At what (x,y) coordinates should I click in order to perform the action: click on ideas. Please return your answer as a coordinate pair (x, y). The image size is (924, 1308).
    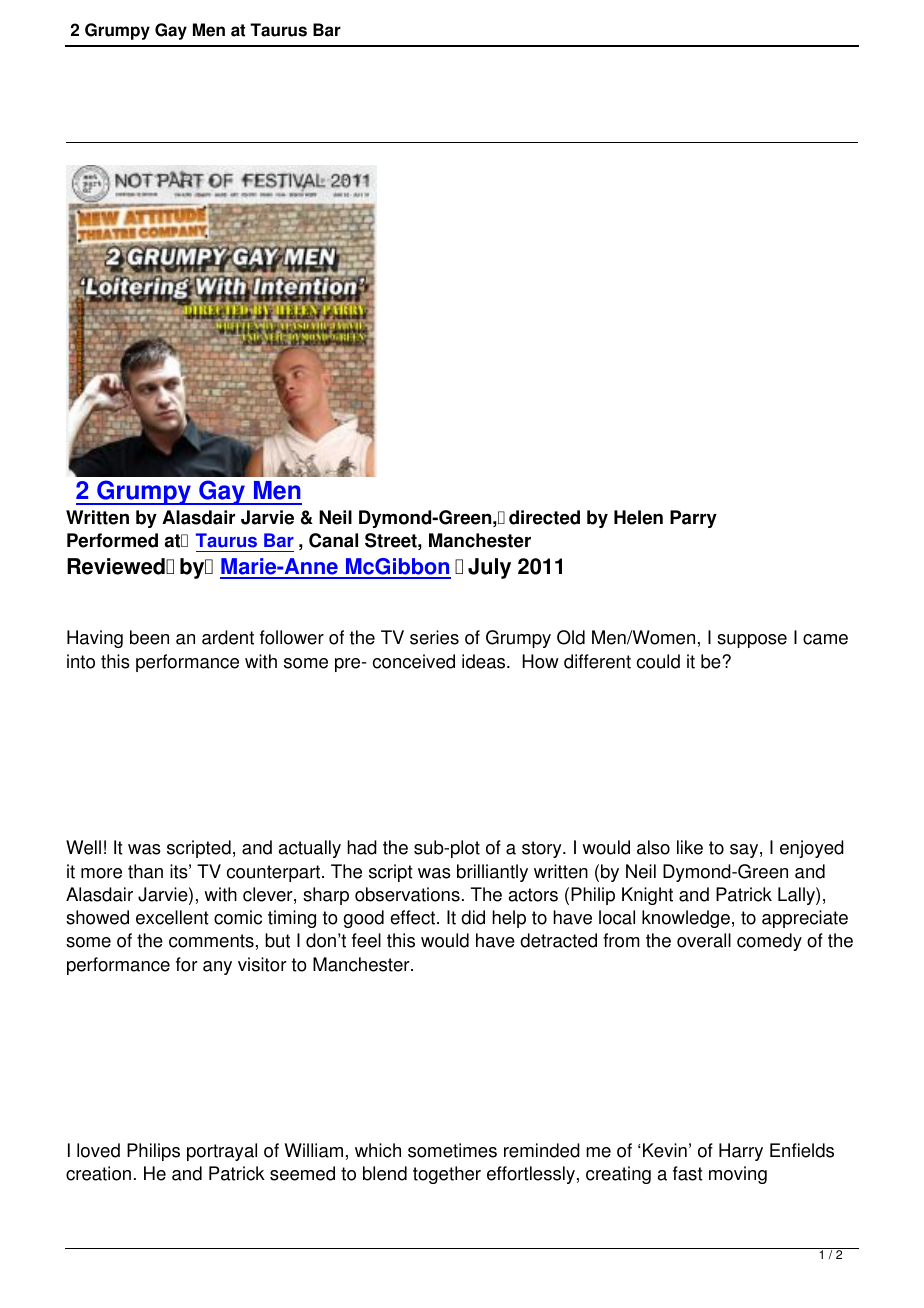
    Looking at the image, I should click on (485, 661).
